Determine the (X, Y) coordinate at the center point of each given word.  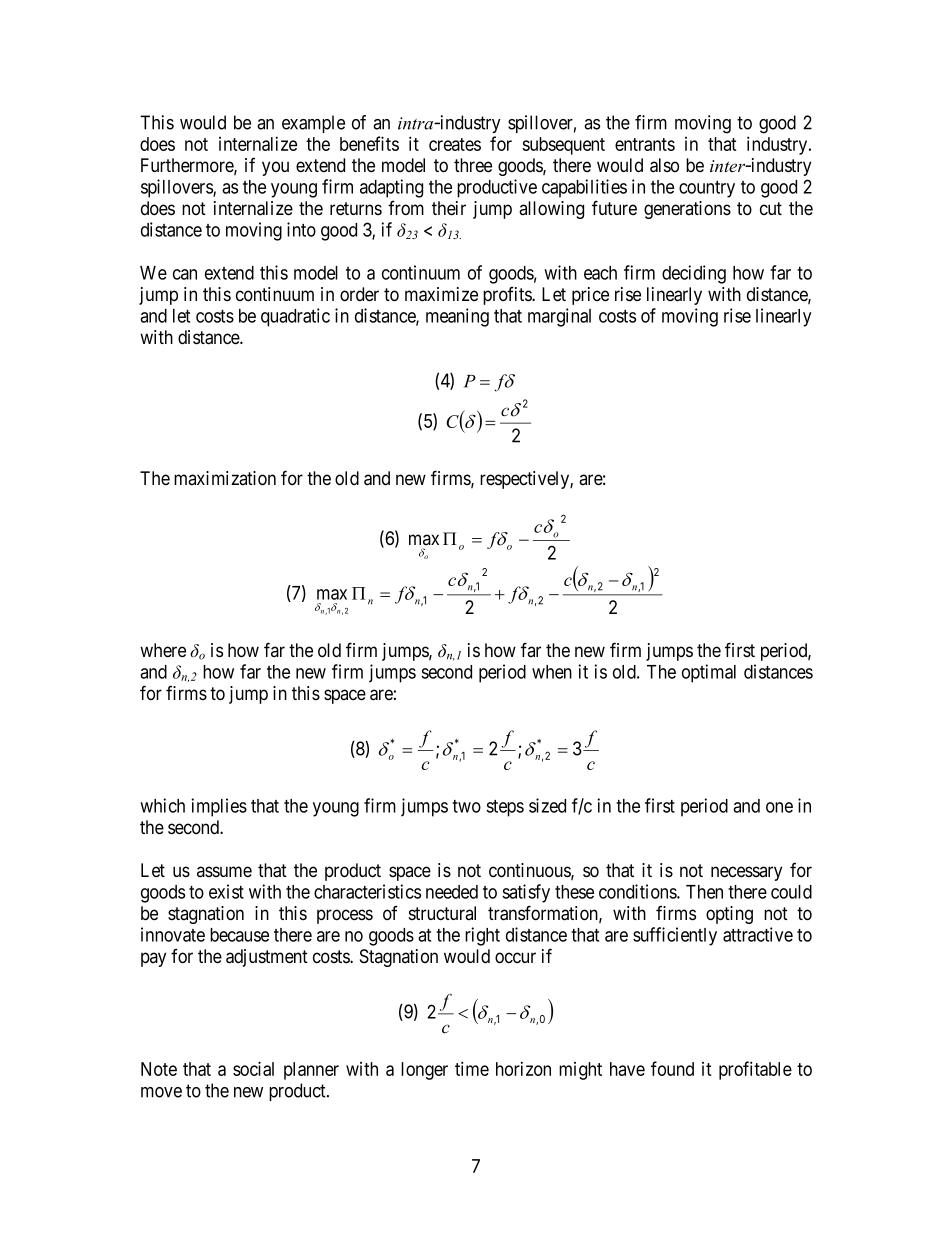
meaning (457, 317)
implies (219, 807)
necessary (746, 873)
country (707, 189)
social (253, 1068)
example (313, 124)
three (473, 165)
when (552, 672)
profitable (755, 1070)
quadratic (295, 317)
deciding (694, 274)
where (163, 650)
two (466, 806)
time (472, 1068)
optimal (709, 673)
